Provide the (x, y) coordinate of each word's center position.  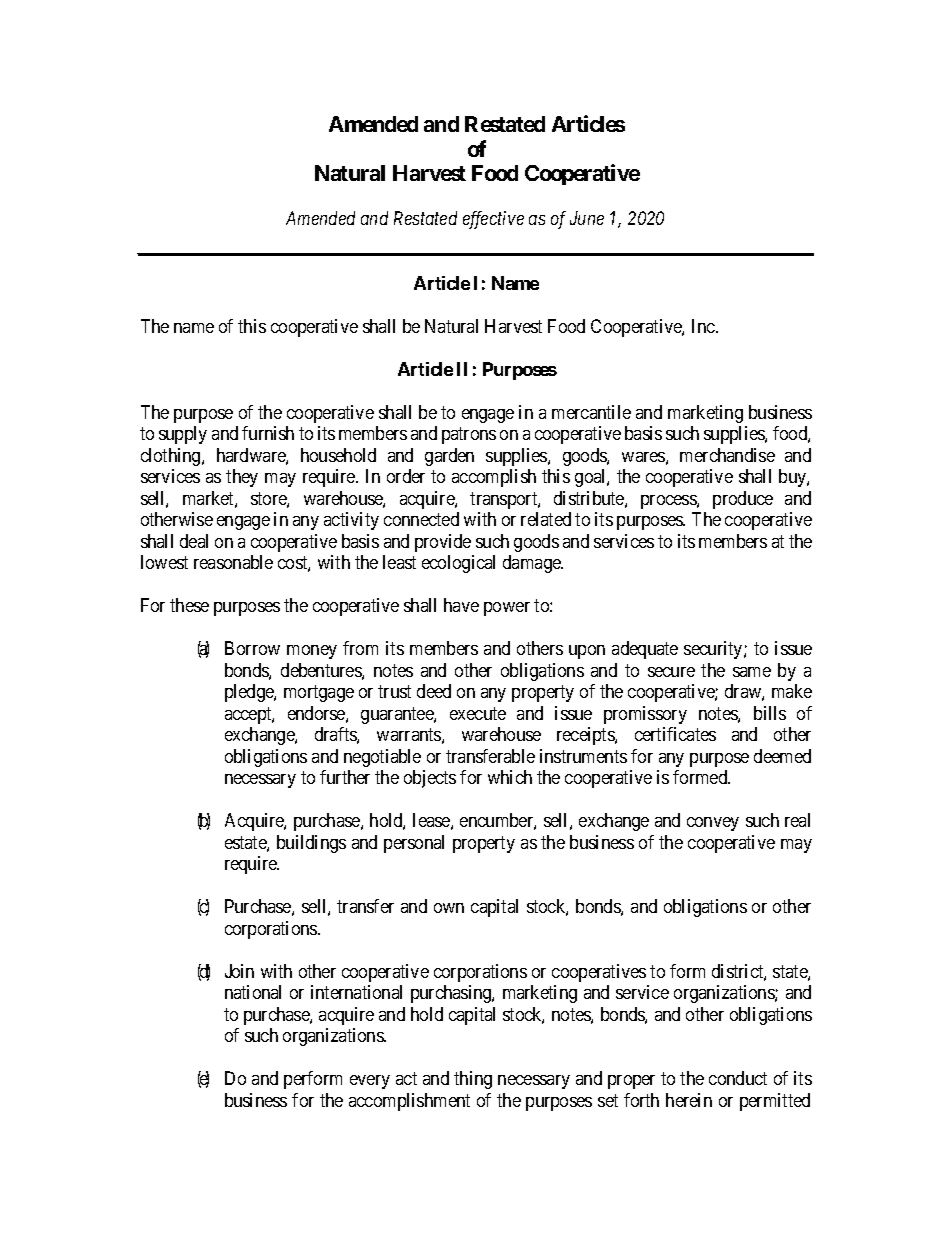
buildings (311, 844)
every (370, 1082)
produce (743, 500)
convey (713, 824)
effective (493, 220)
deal (194, 541)
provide (443, 543)
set (608, 1100)
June (587, 218)
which (510, 777)
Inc (704, 326)
